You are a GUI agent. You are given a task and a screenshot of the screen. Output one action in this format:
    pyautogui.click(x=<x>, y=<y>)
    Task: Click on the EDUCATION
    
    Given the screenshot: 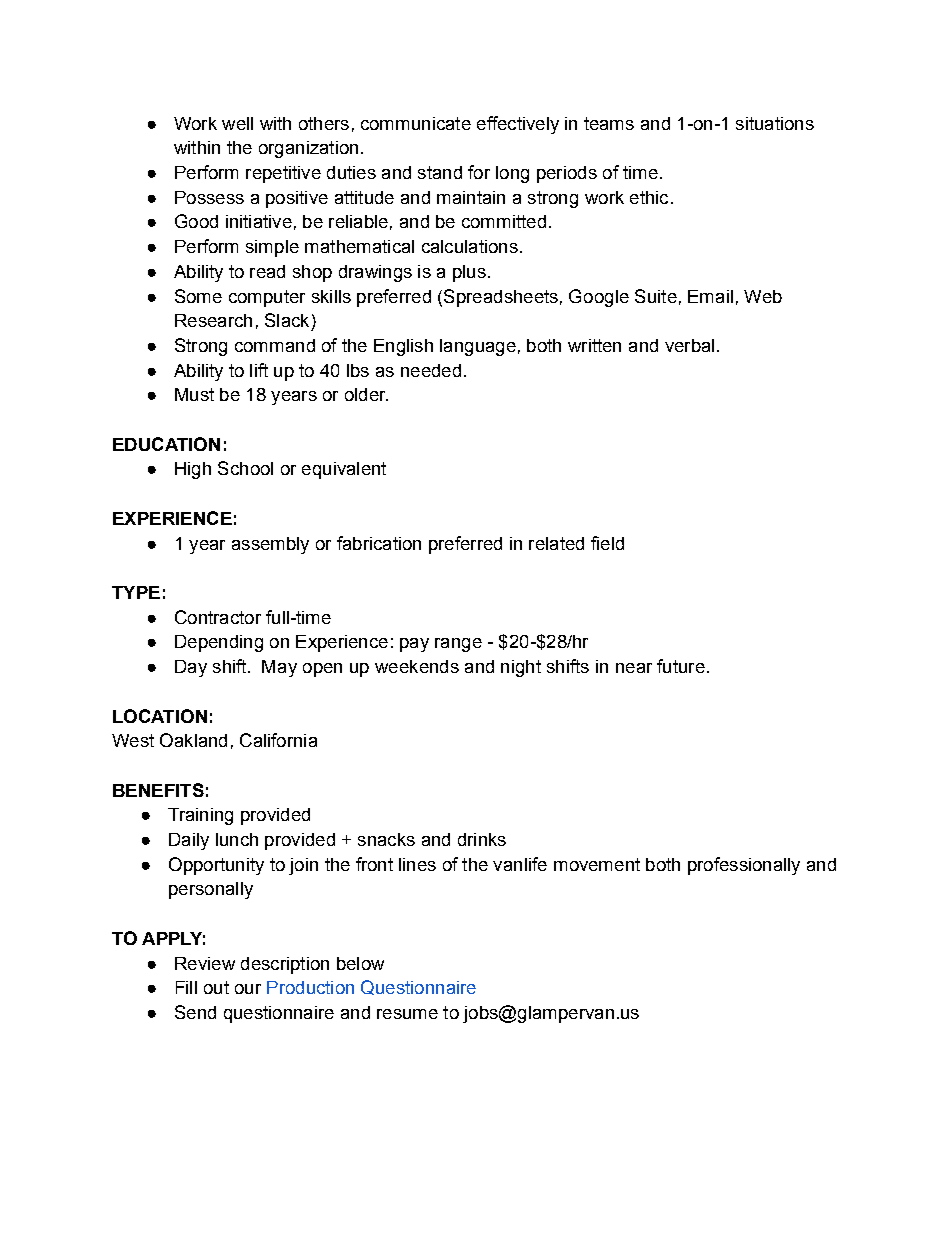 What is the action you would take?
    pyautogui.click(x=166, y=444)
